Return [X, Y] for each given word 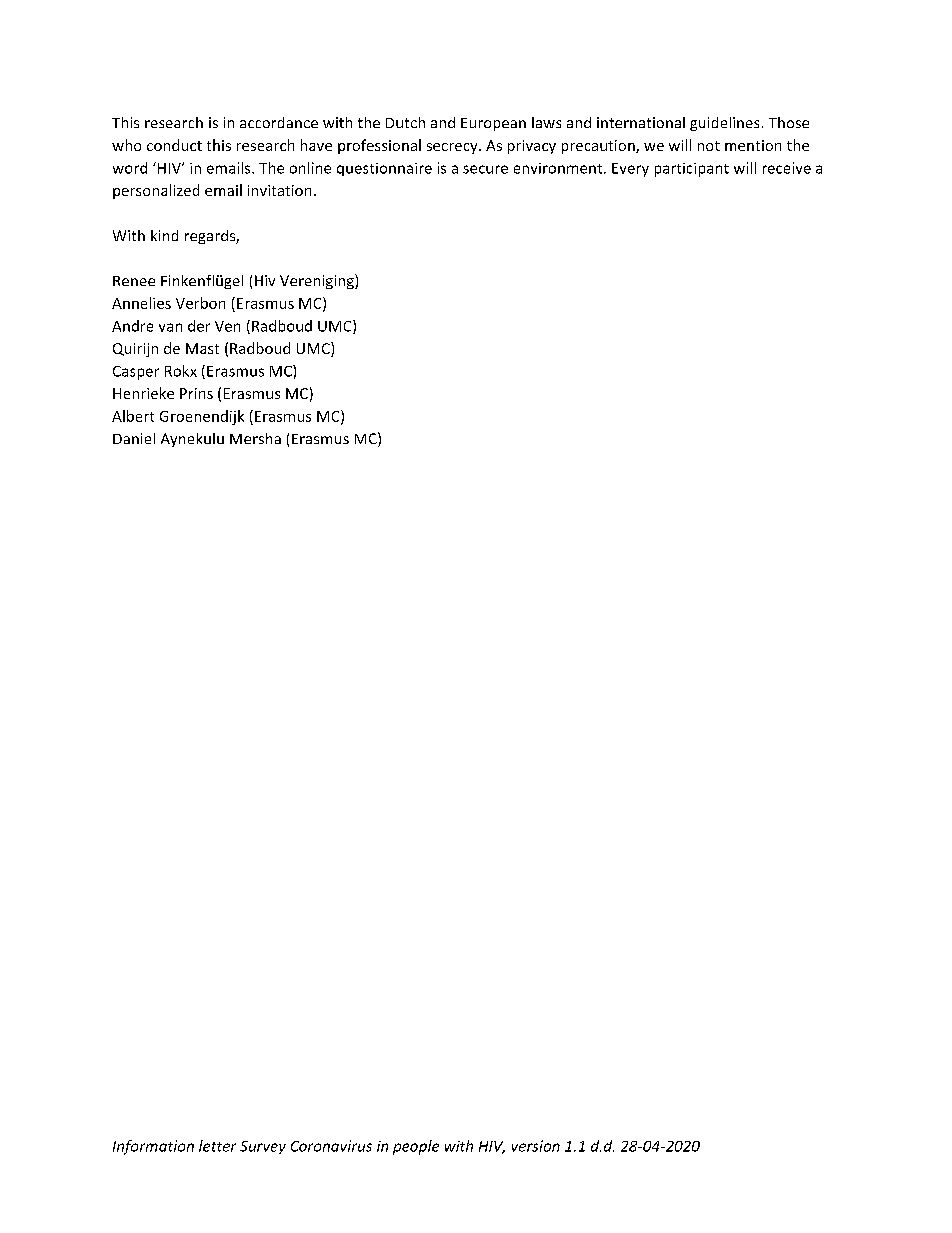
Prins [196, 393]
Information [153, 1147]
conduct [174, 145]
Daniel [134, 438]
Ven [227, 326]
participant [692, 170]
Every [630, 170]
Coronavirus [331, 1146]
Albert [133, 416]
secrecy [453, 148]
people [416, 1147]
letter [217, 1146]
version [536, 1146]
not [709, 146]
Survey [263, 1147]
